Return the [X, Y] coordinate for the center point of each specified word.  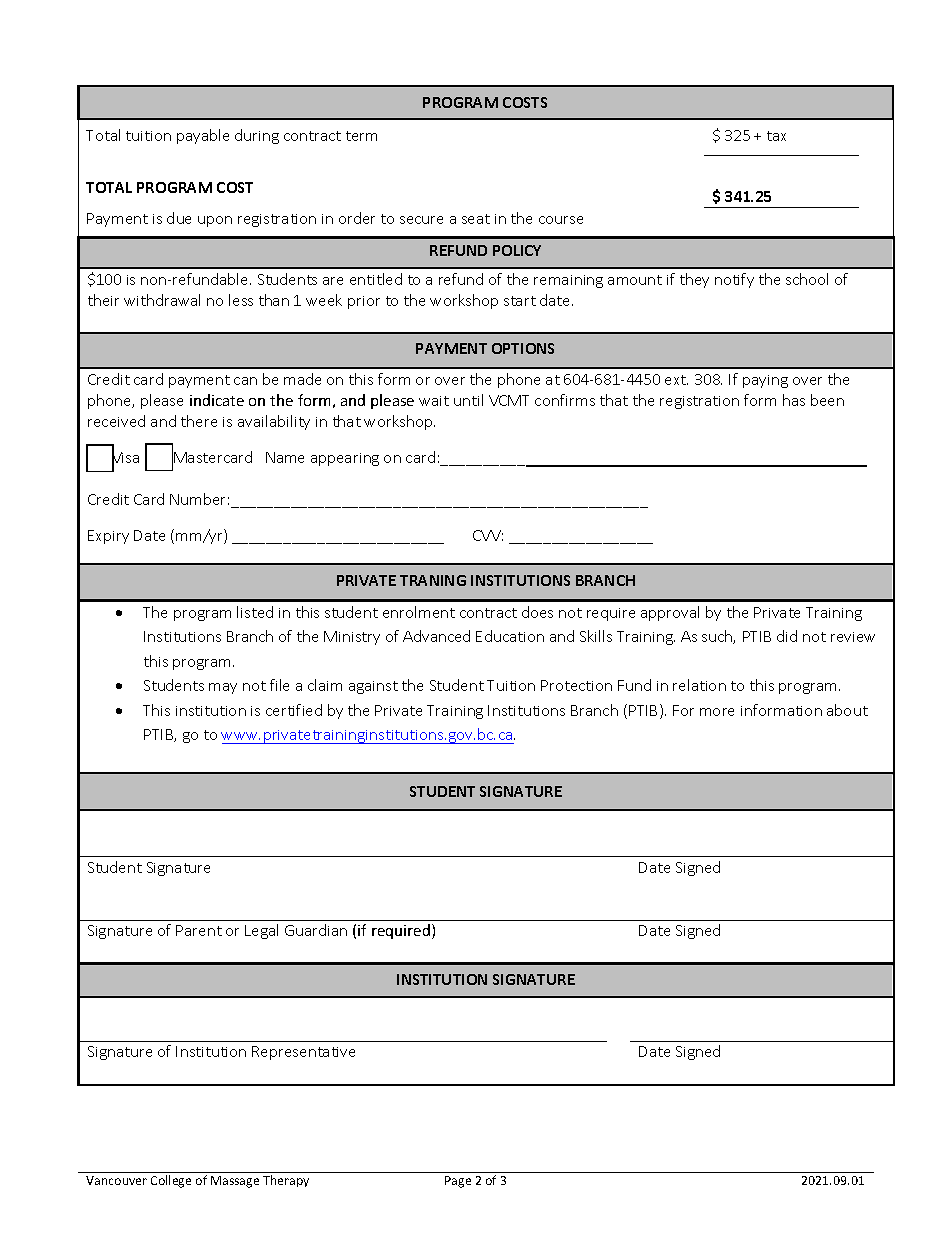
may [223, 688]
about [847, 710]
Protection [576, 685]
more [717, 712]
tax [776, 136]
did [787, 636]
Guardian [316, 930]
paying [765, 381]
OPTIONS [523, 348]
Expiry [108, 537]
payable [203, 136]
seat [476, 219]
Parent [199, 930]
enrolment [419, 612]
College [171, 1181]
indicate [217, 400]
